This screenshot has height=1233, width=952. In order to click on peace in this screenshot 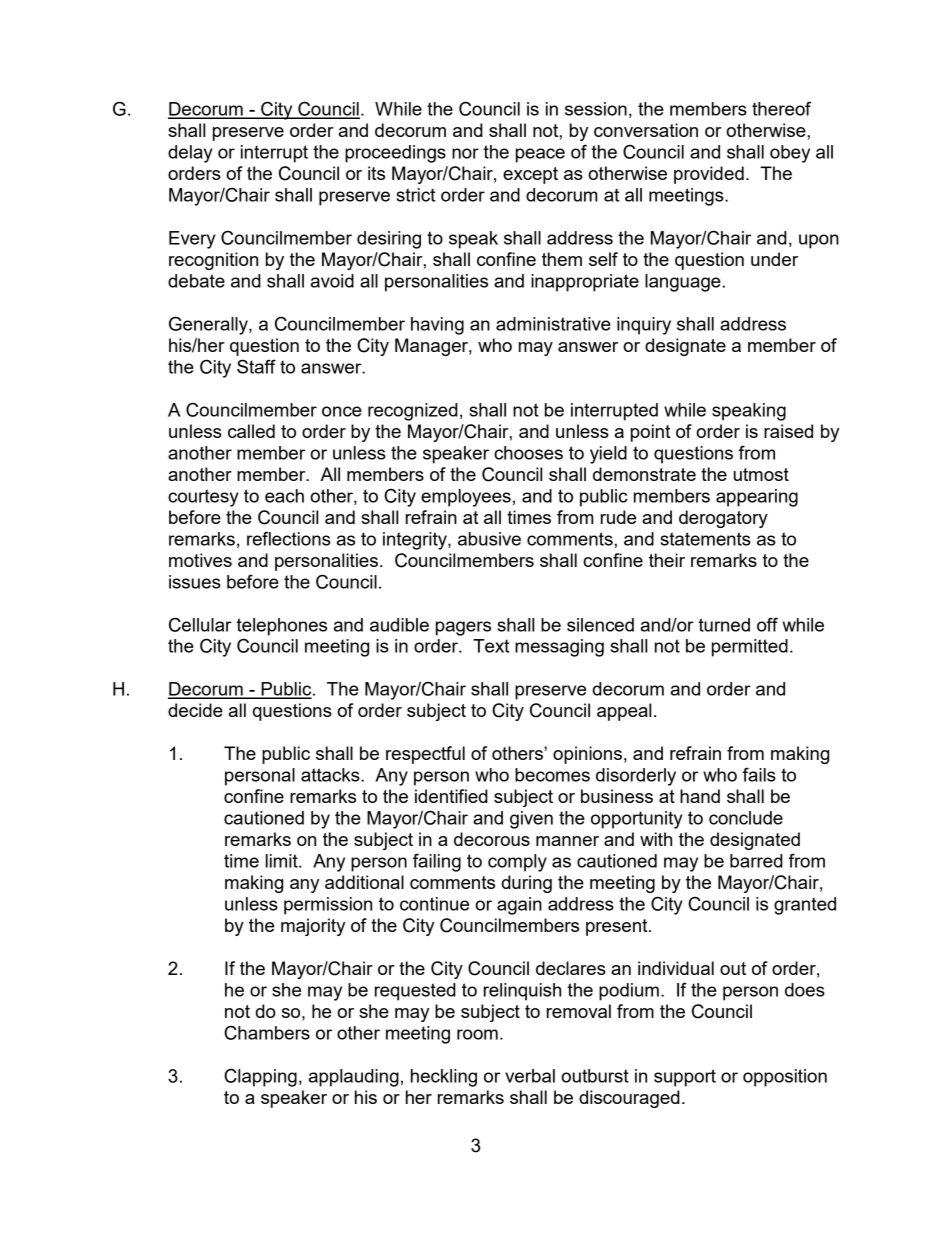, I will do `click(540, 155)`.
